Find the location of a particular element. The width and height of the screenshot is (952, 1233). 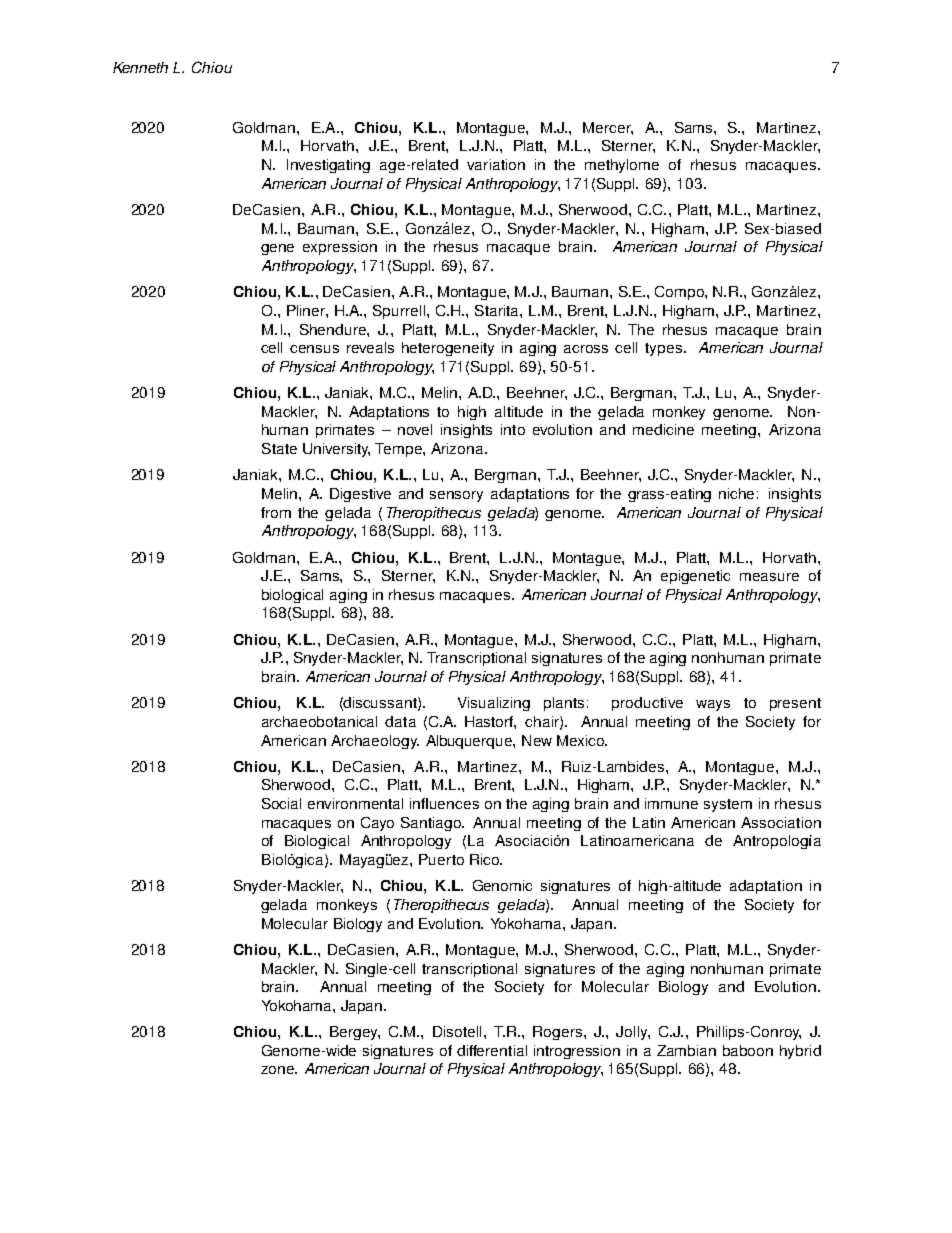

Kenneth is located at coordinates (140, 67).
